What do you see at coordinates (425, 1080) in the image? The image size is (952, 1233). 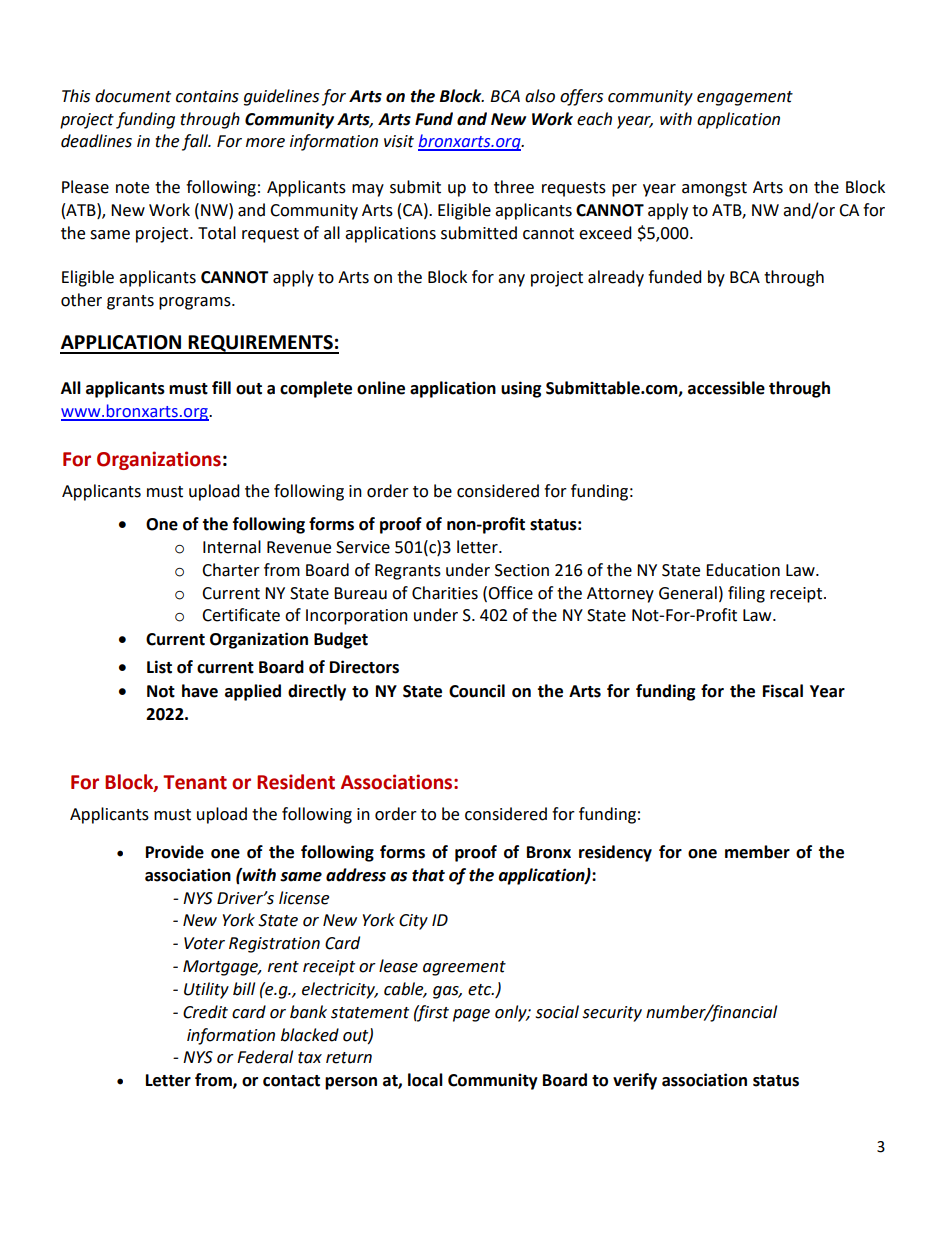 I see `local` at bounding box center [425, 1080].
